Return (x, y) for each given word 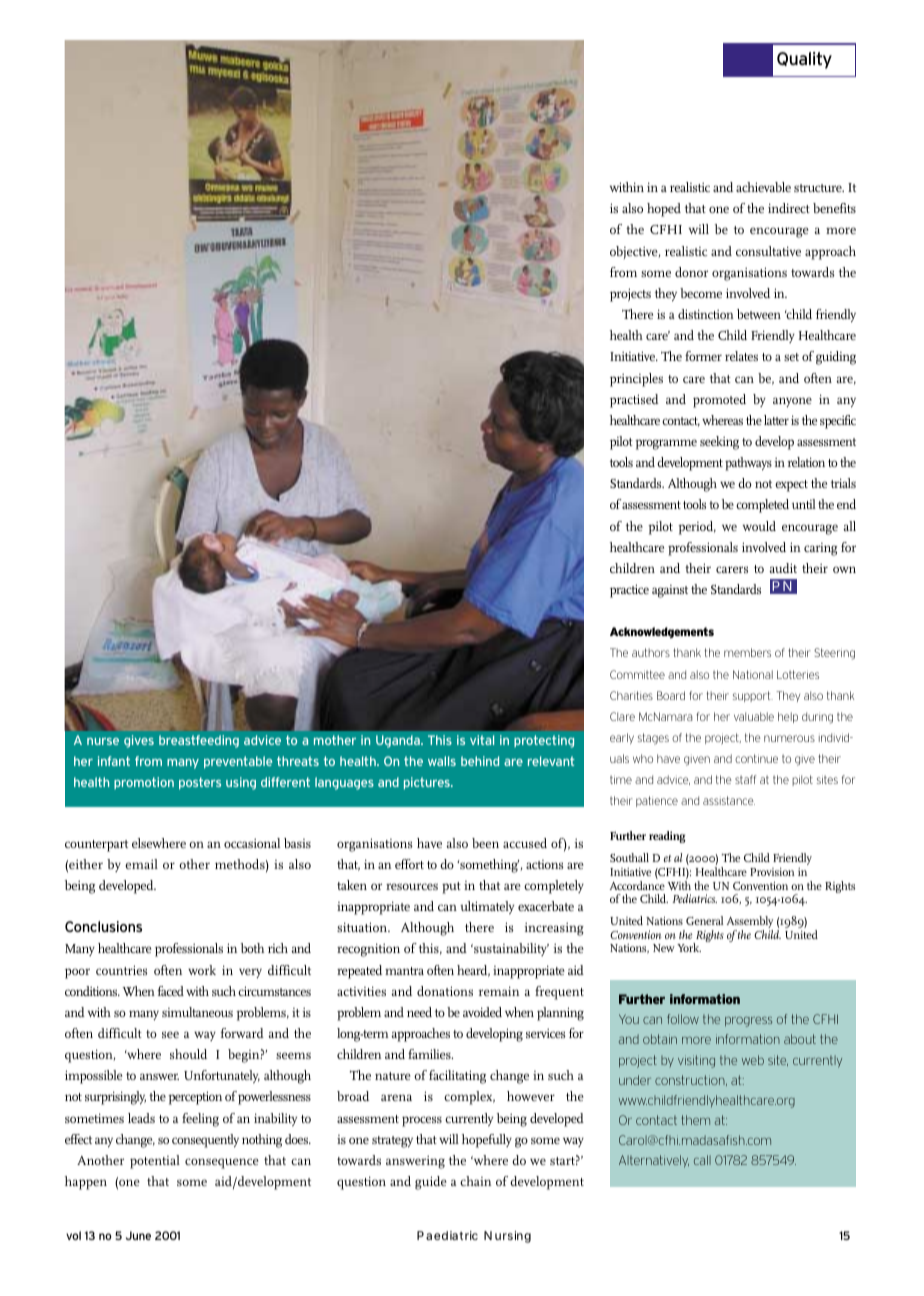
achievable (763, 187)
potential (155, 1162)
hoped (664, 210)
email (141, 864)
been (485, 843)
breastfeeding (199, 741)
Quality (804, 60)
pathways (748, 464)
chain (475, 1181)
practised (634, 401)
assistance (729, 800)
